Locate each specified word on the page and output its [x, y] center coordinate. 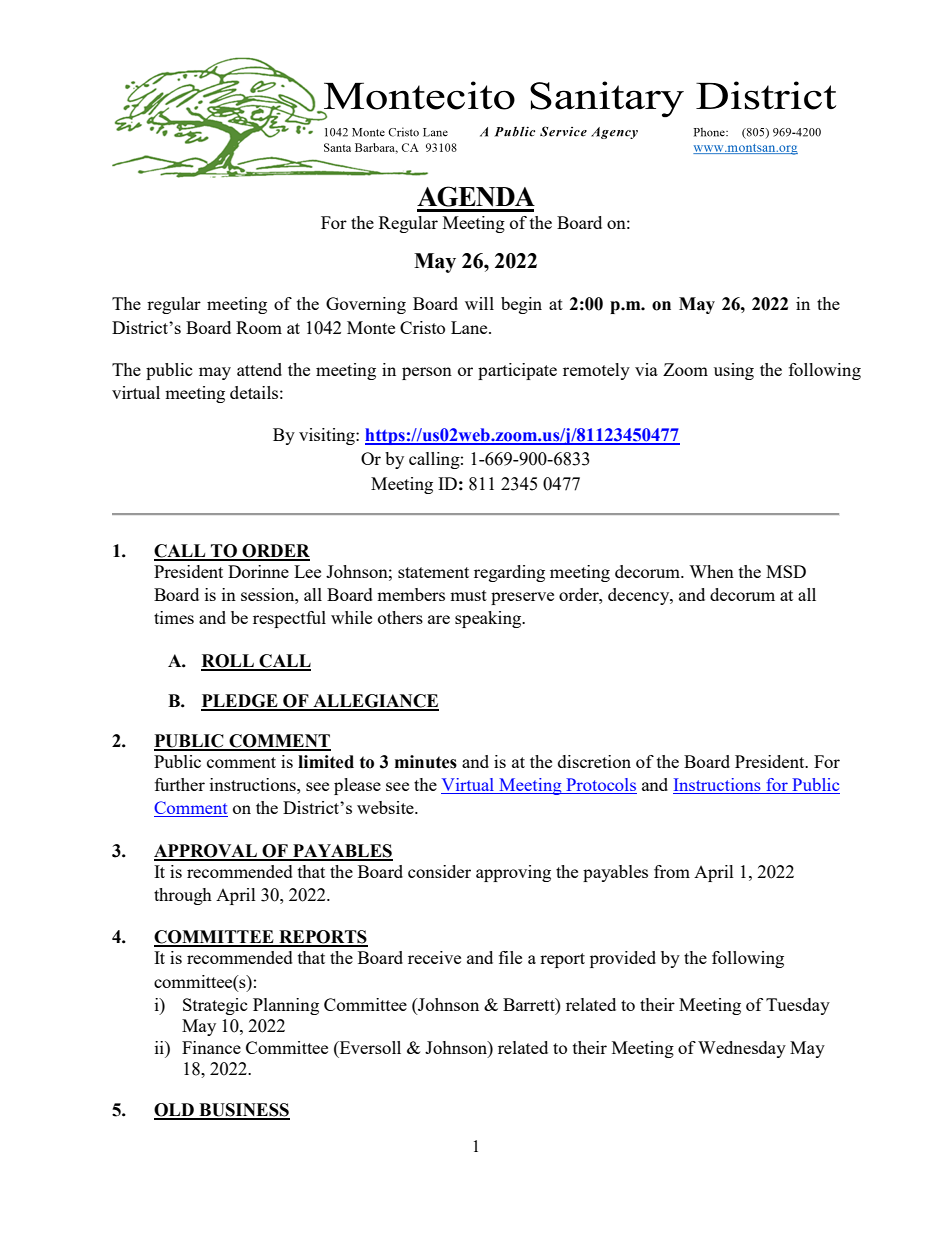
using [734, 371]
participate [517, 371]
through [183, 896]
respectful [289, 619]
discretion [594, 761]
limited [326, 762]
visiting [328, 436]
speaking [489, 619]
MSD [786, 571]
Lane [470, 327]
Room [259, 327]
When [711, 571]
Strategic [215, 1006]
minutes [426, 762]
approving [513, 873]
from [672, 871]
